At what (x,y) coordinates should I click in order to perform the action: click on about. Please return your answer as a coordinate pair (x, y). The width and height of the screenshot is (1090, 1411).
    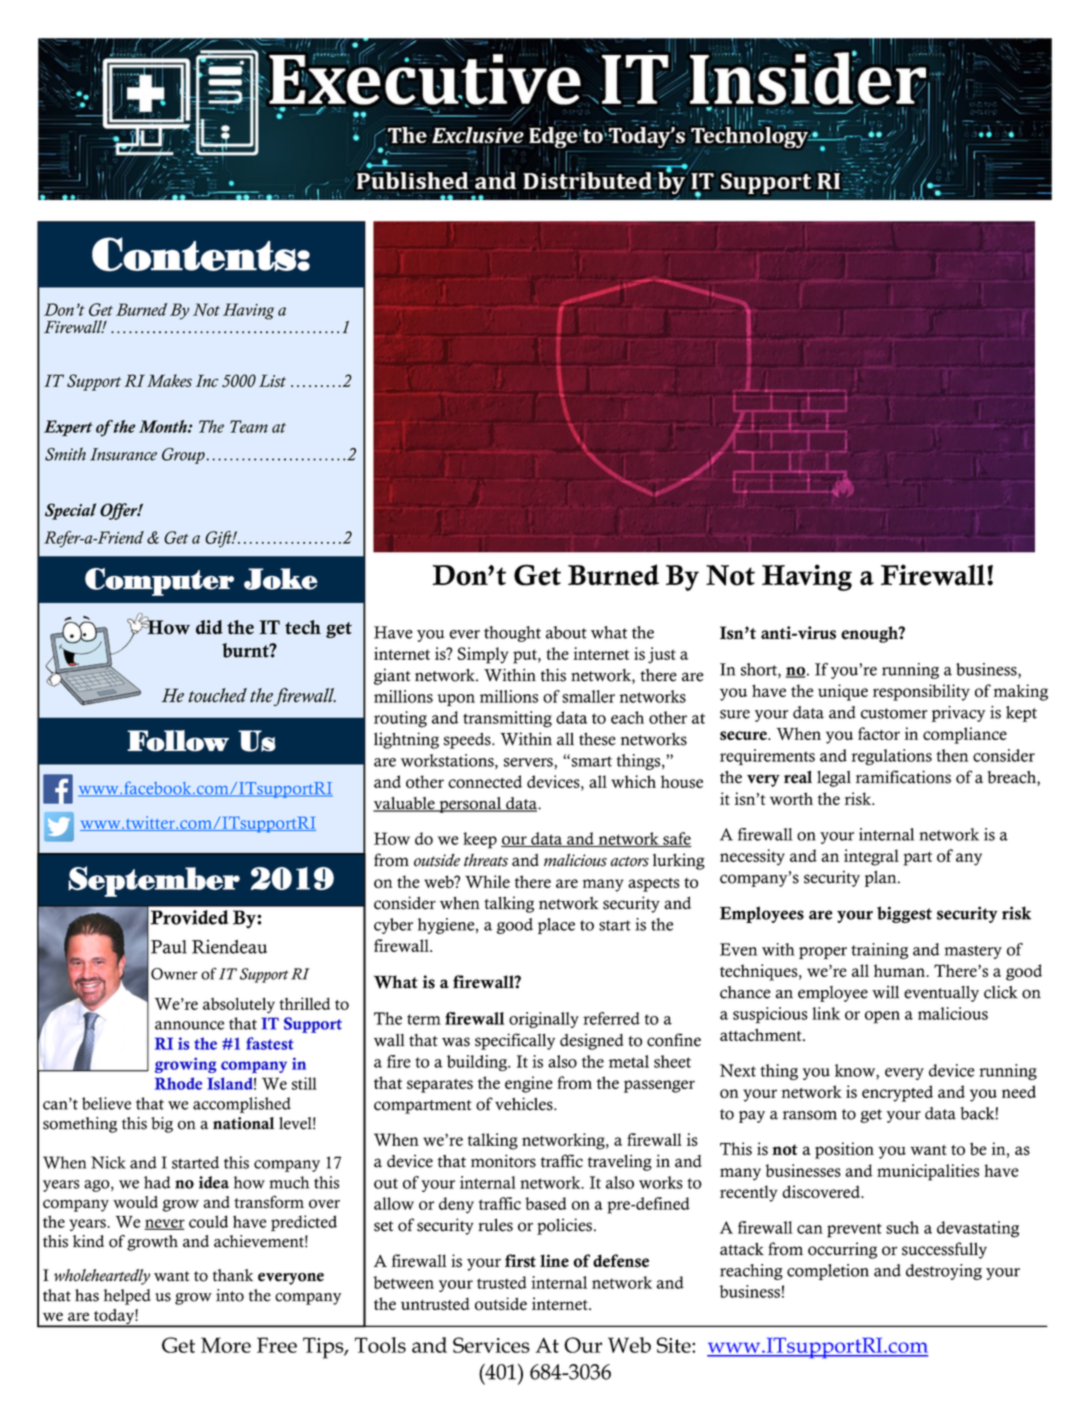
    Looking at the image, I should click on (566, 632).
